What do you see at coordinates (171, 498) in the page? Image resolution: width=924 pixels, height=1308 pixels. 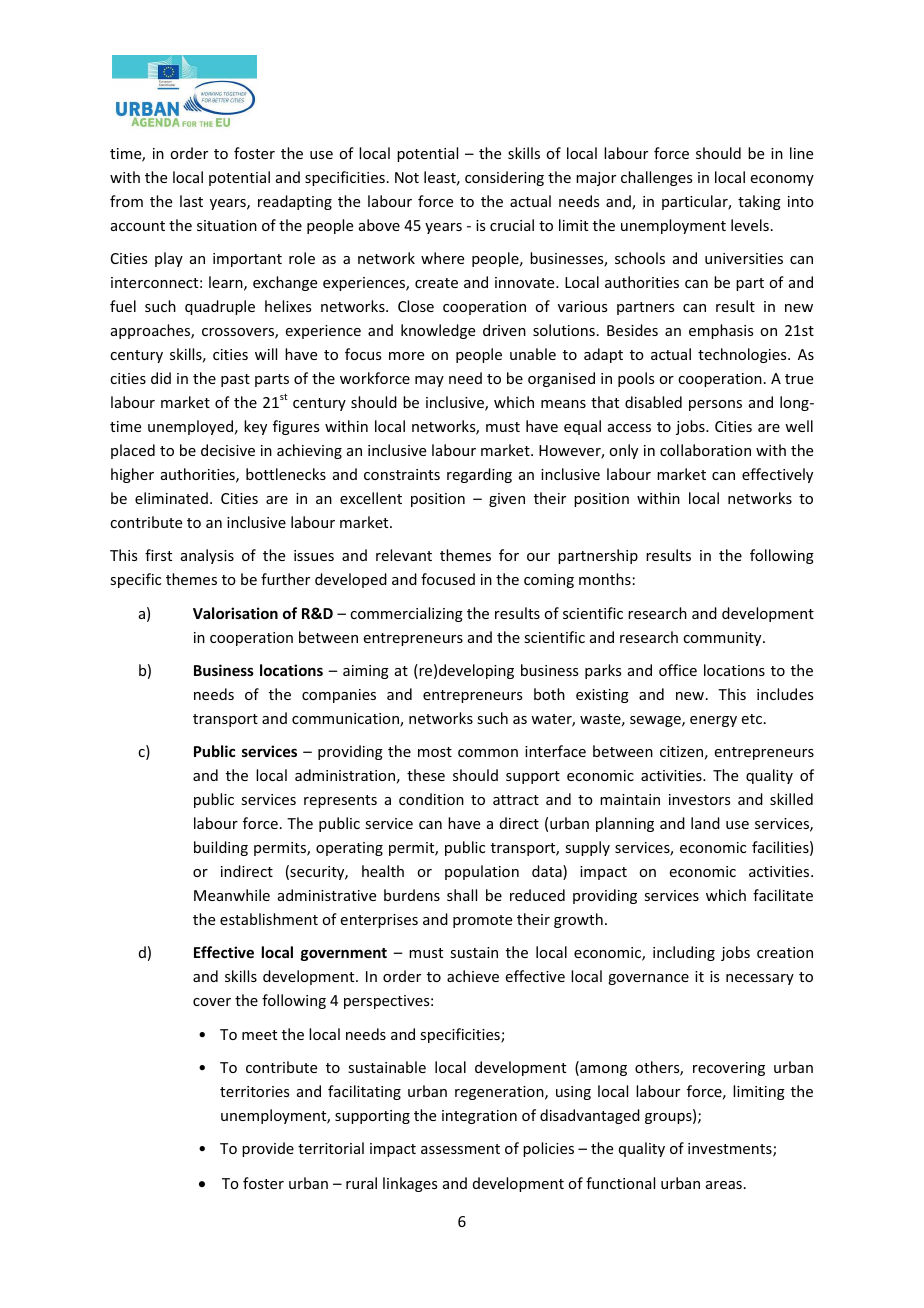 I see `eliminated` at bounding box center [171, 498].
